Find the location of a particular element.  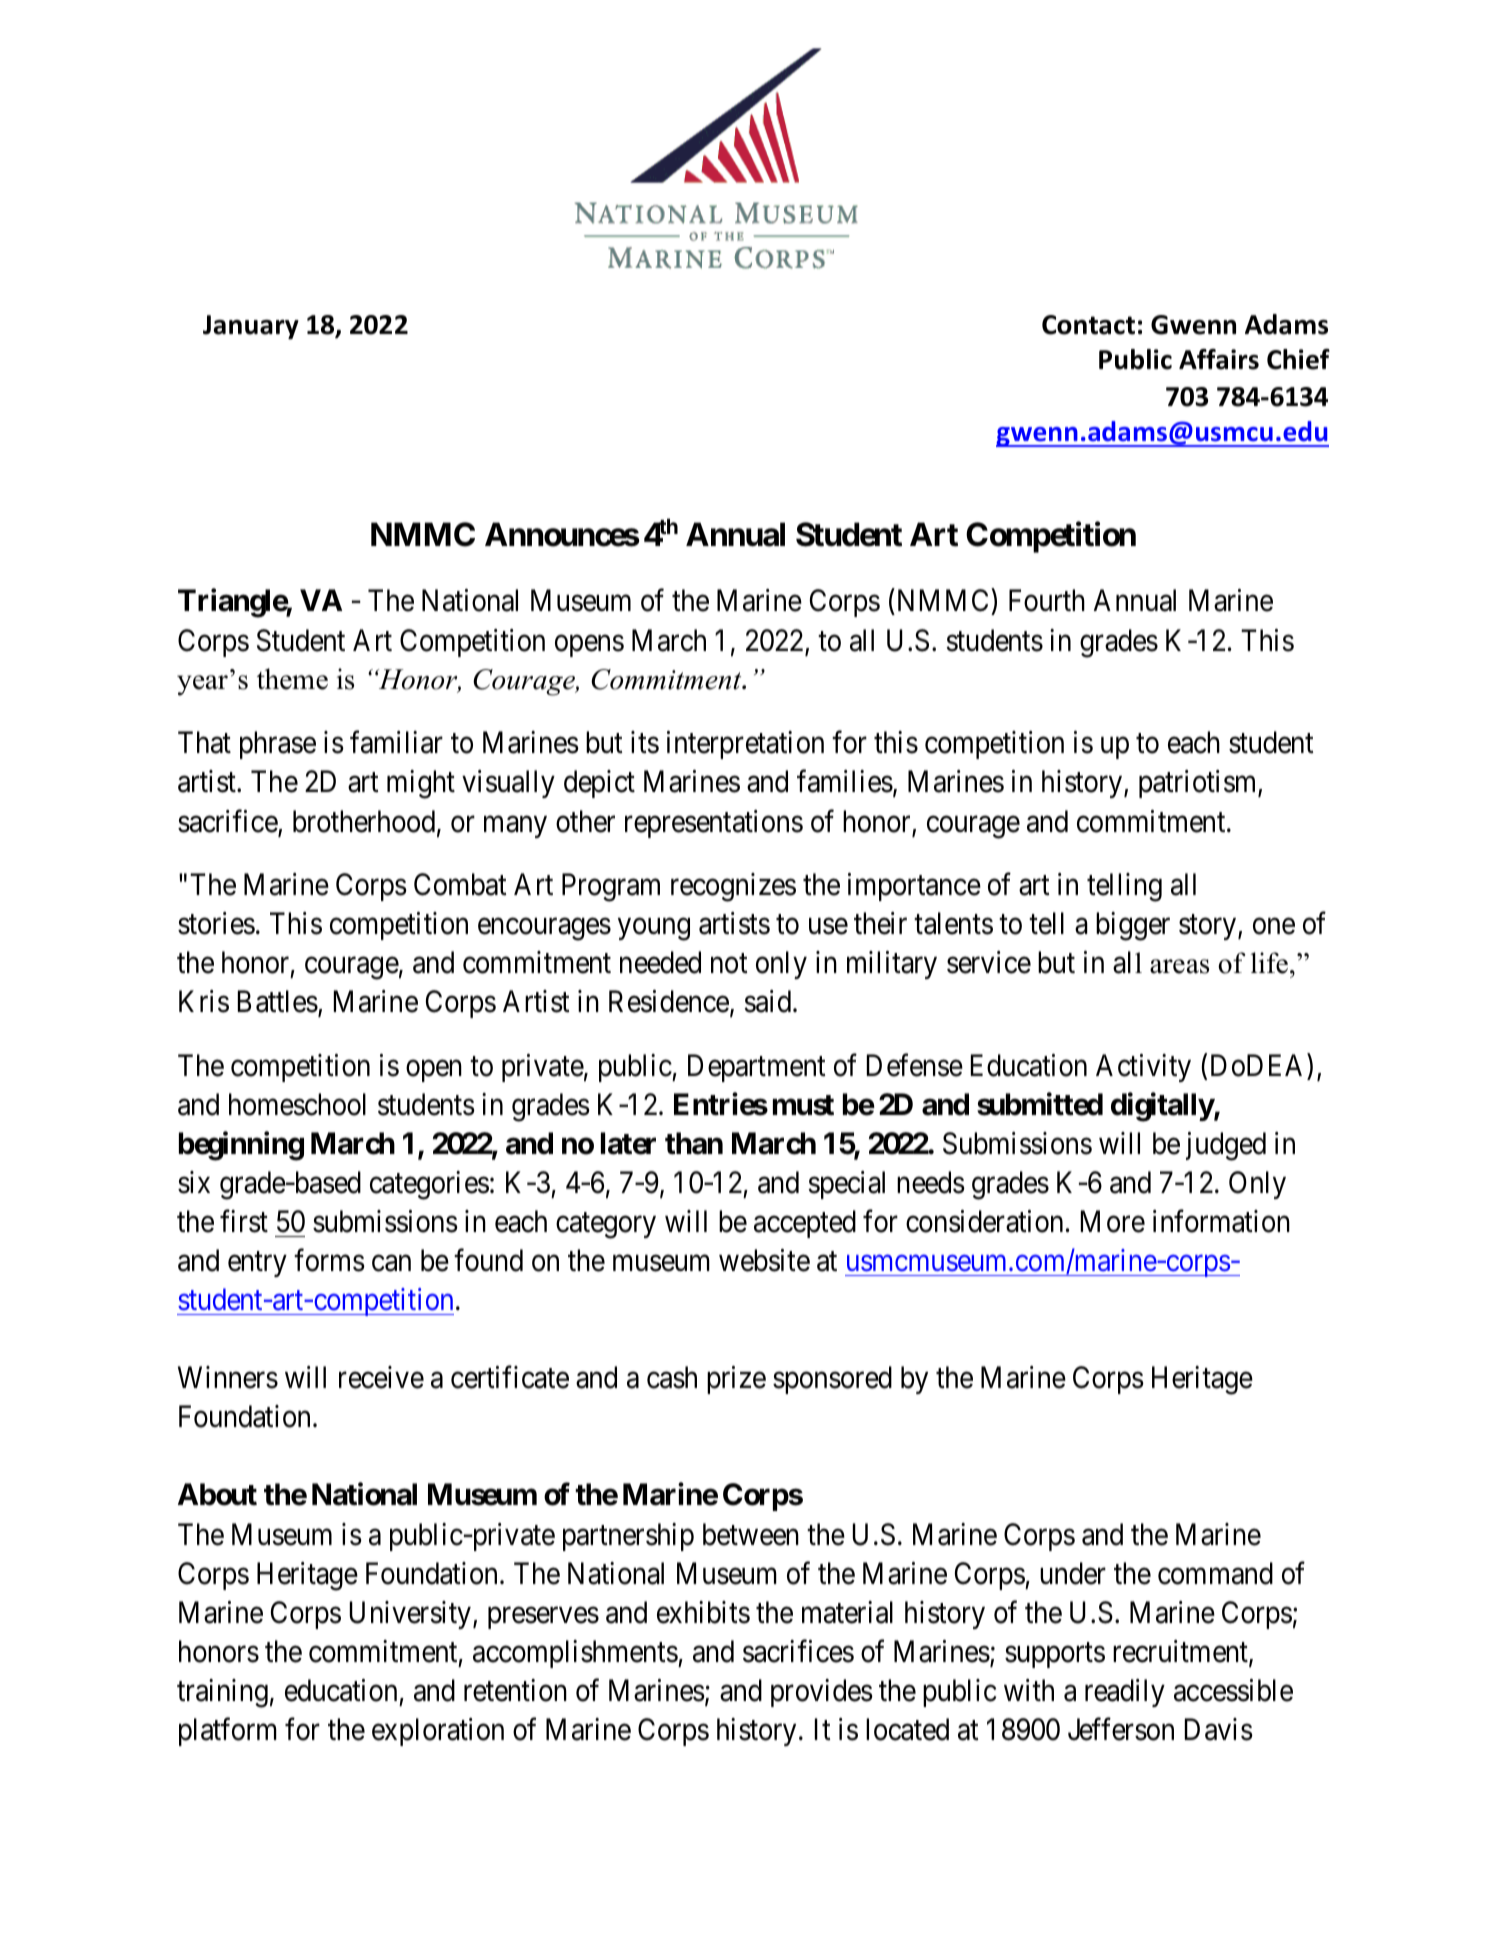

theme is located at coordinates (292, 679).
